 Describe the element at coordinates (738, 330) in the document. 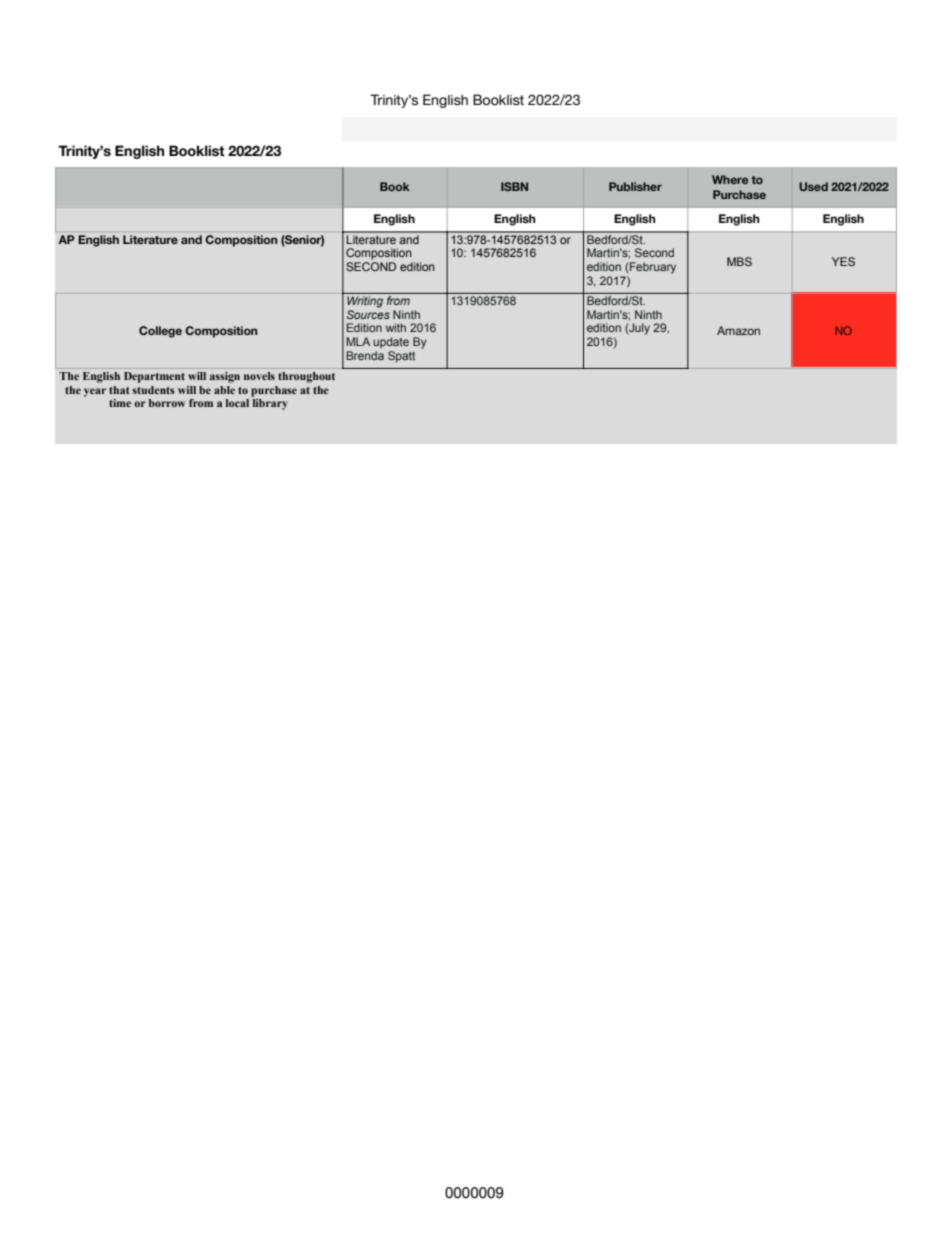

I see `Amazon` at that location.
